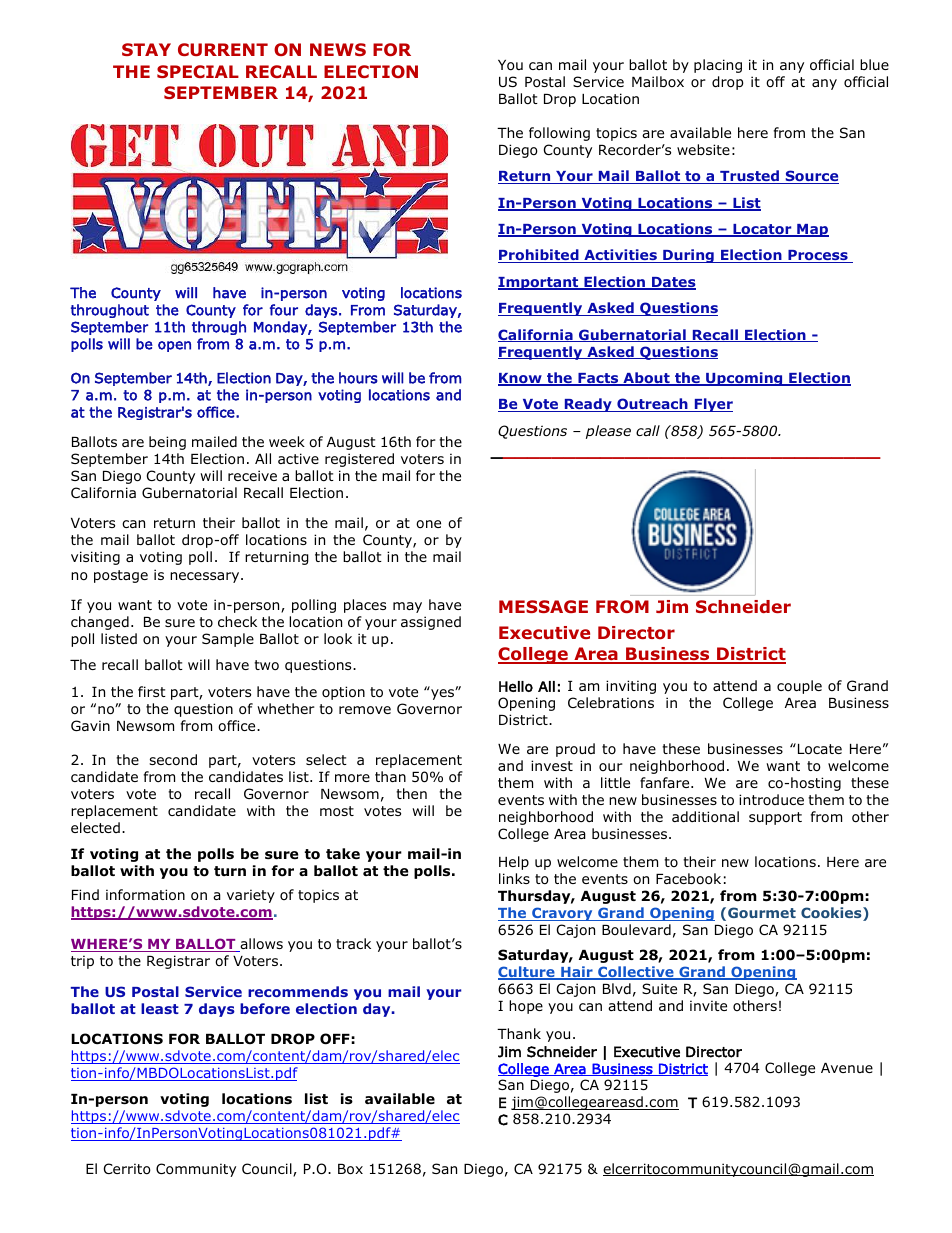  What do you see at coordinates (167, 443) in the page?
I see `being` at bounding box center [167, 443].
